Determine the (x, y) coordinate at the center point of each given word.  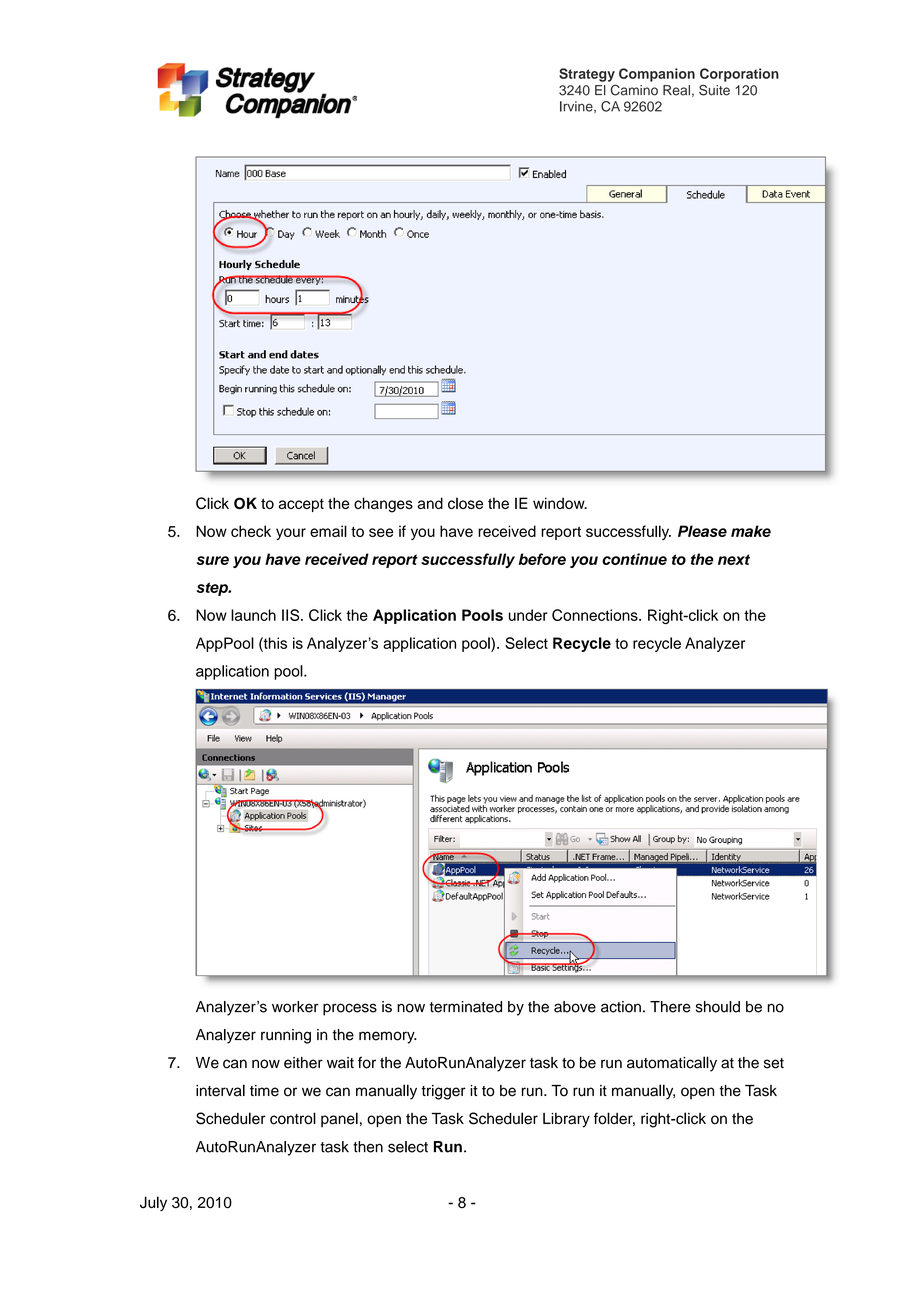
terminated (466, 1007)
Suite (714, 90)
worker (295, 1007)
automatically (672, 1064)
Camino (634, 90)
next (734, 559)
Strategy (587, 75)
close (465, 503)
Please (702, 531)
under (528, 615)
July (153, 1203)
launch (253, 615)
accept (301, 505)
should (718, 1007)
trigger (444, 1092)
